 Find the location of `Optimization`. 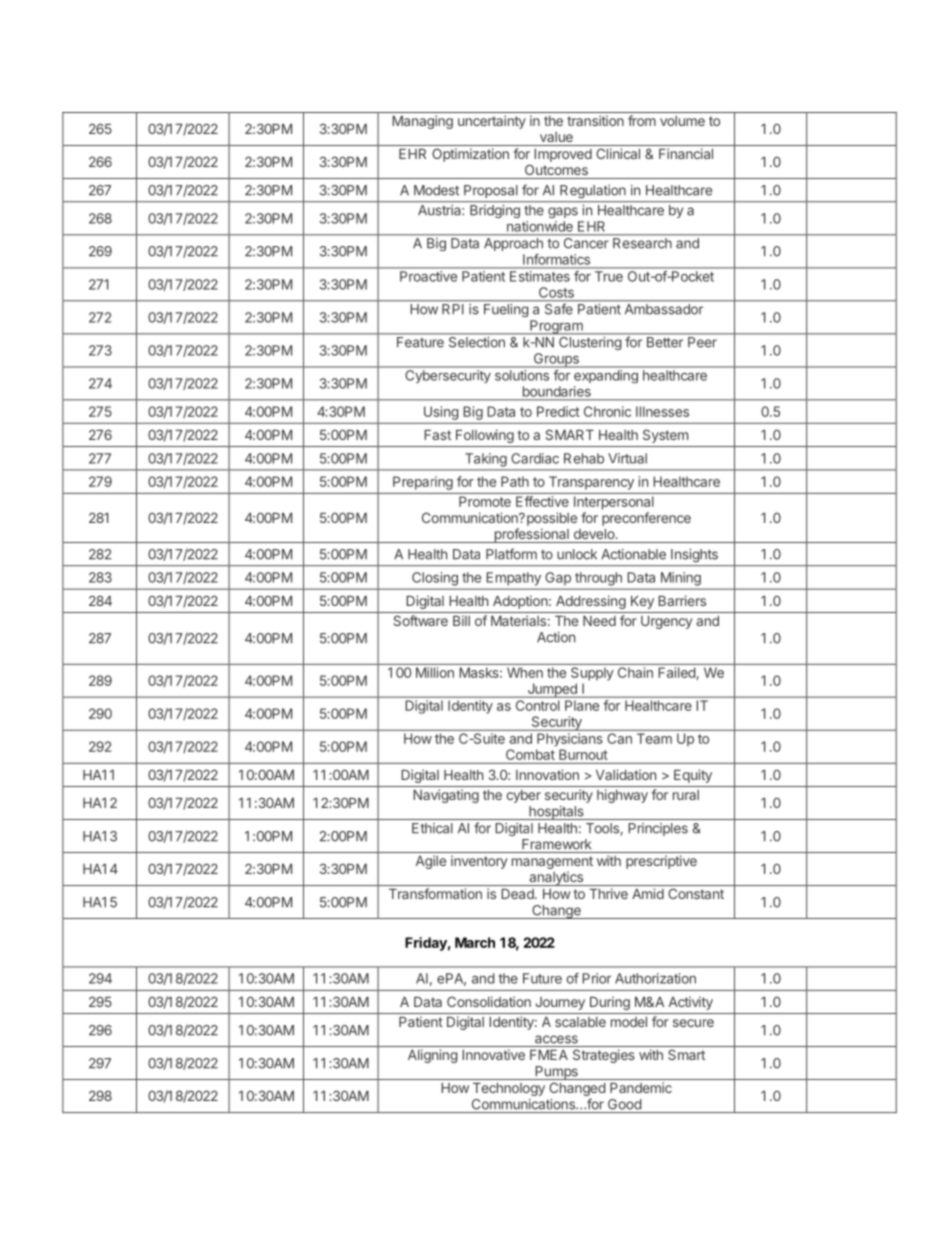

Optimization is located at coordinates (470, 155).
